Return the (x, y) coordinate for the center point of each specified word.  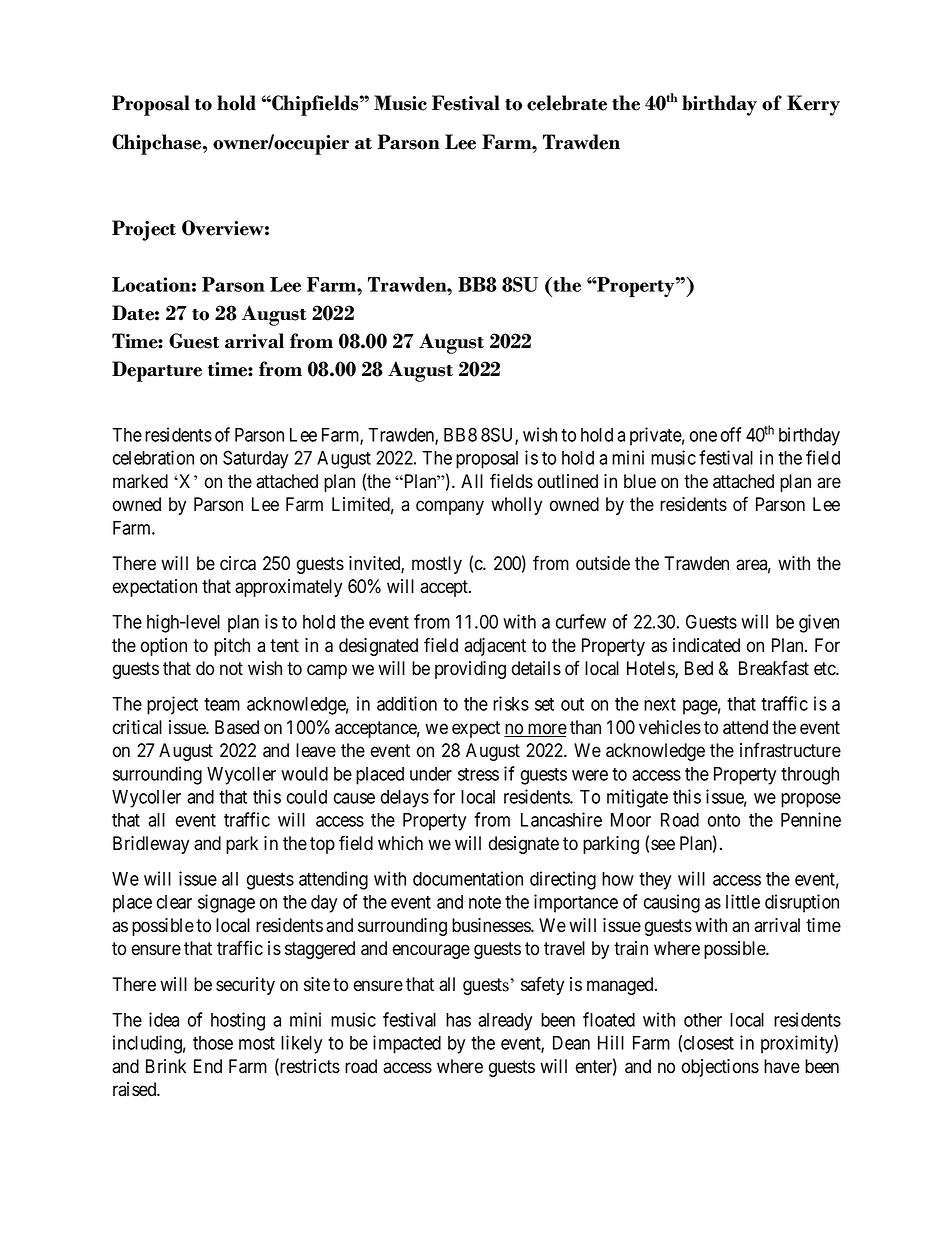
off (731, 434)
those (213, 1043)
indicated (706, 645)
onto (724, 820)
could (307, 797)
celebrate (567, 103)
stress (478, 774)
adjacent (495, 647)
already (505, 1022)
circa (238, 563)
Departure (157, 371)
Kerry (813, 105)
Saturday (255, 459)
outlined (568, 481)
